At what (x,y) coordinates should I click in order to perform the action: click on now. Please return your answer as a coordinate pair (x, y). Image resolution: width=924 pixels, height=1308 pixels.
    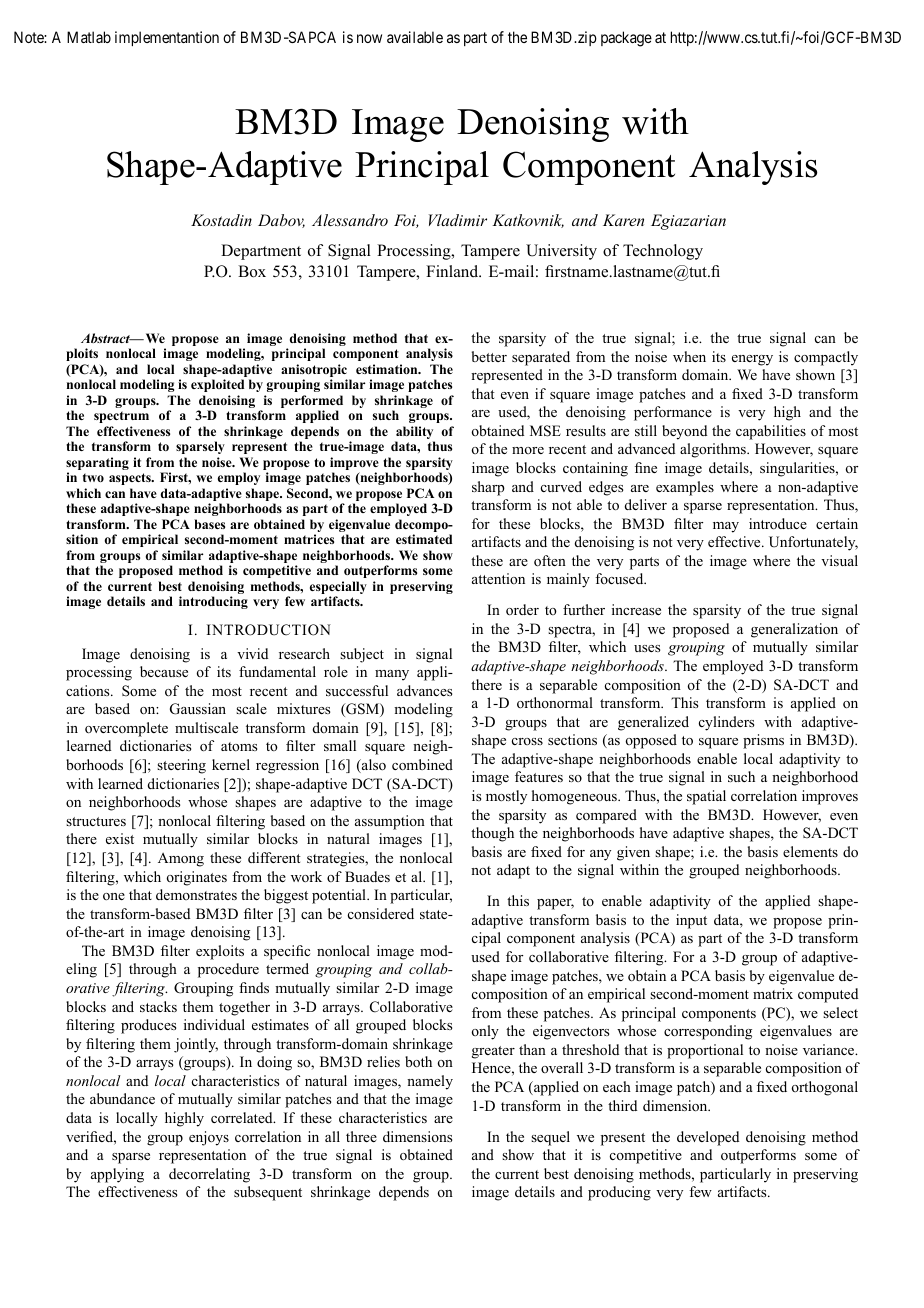
    Looking at the image, I should click on (369, 38).
